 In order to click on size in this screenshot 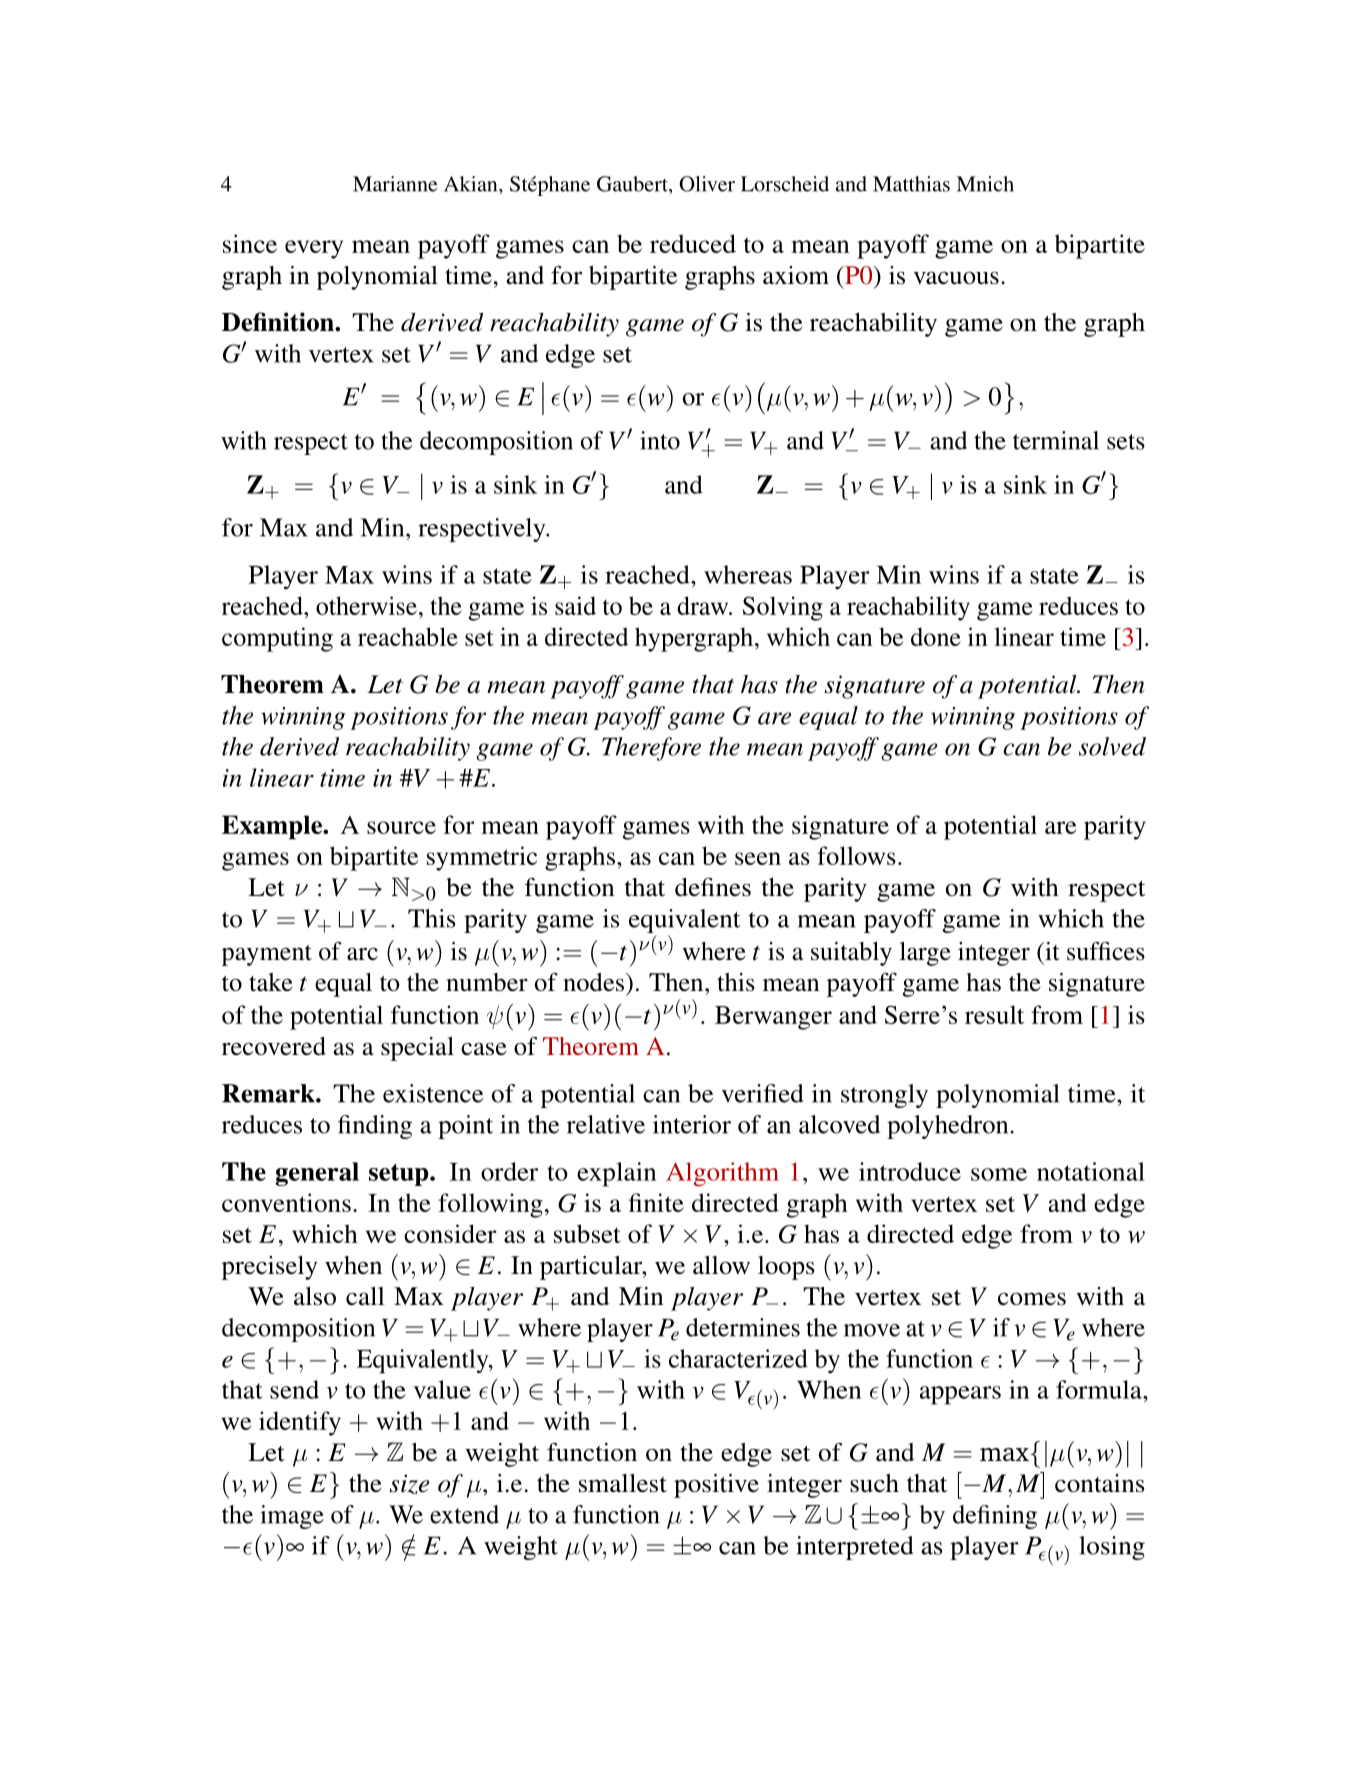, I will do `click(409, 1484)`.
